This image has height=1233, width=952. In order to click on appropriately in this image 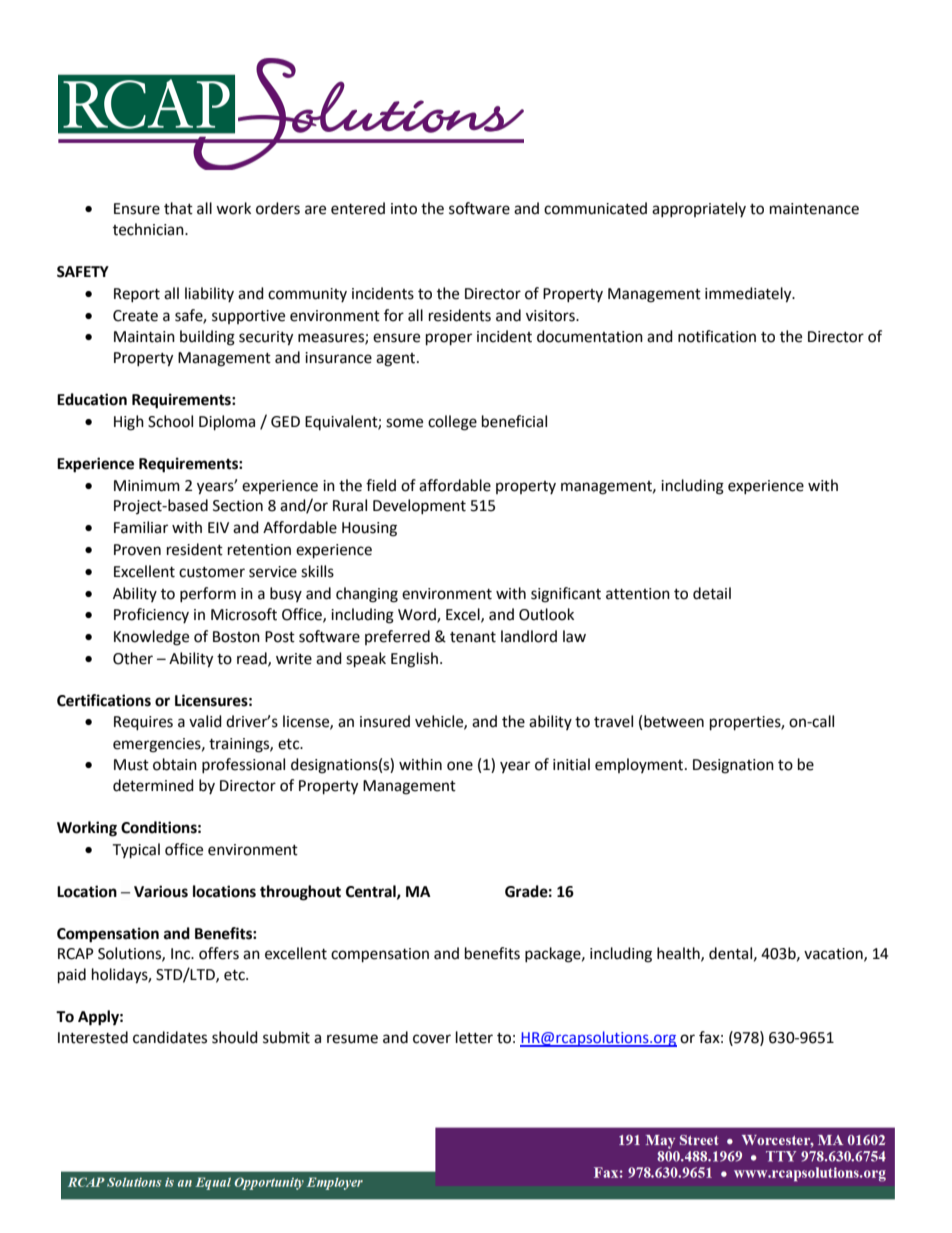, I will do `click(699, 209)`.
